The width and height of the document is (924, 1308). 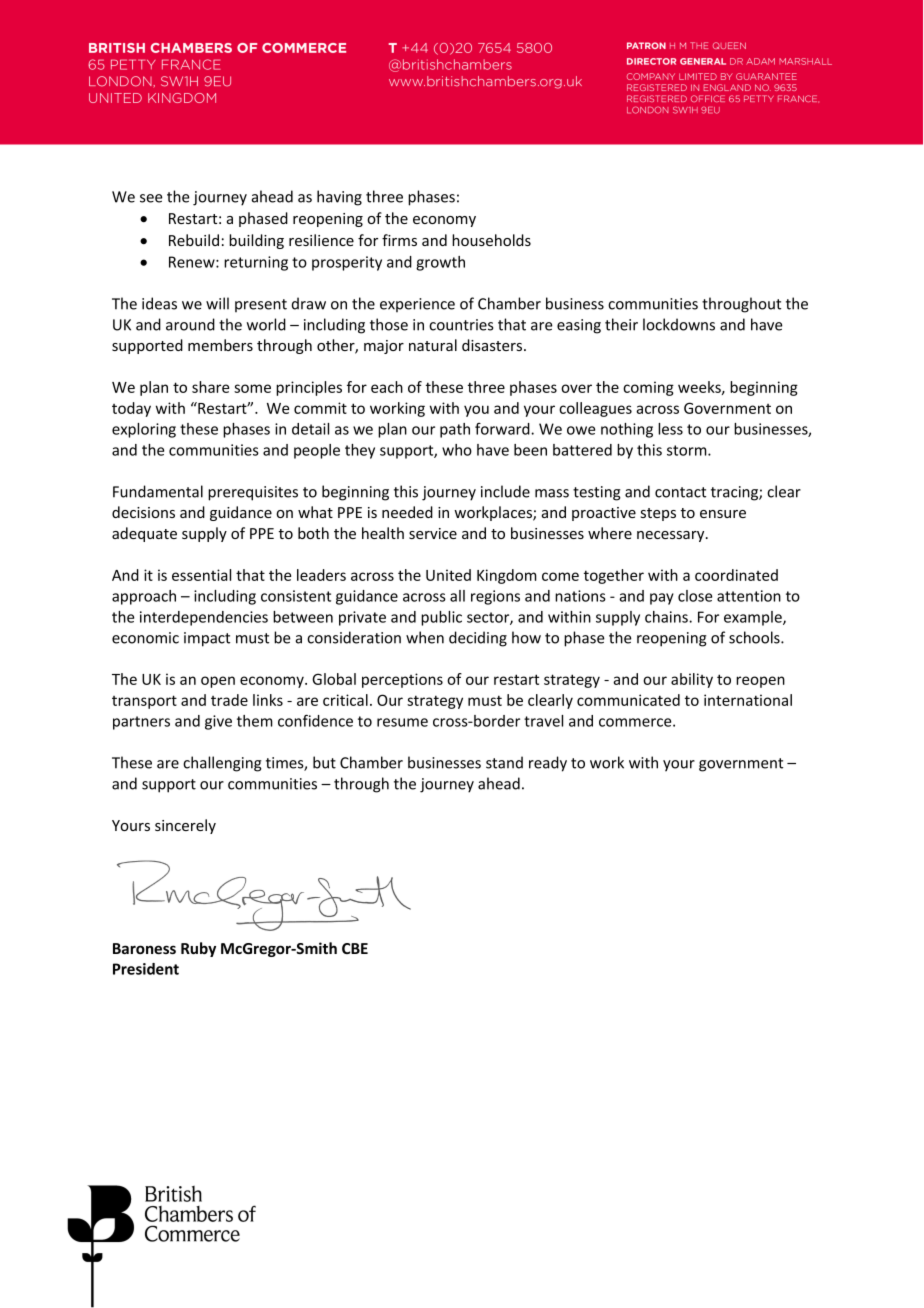 I want to click on ability, so click(x=692, y=680).
